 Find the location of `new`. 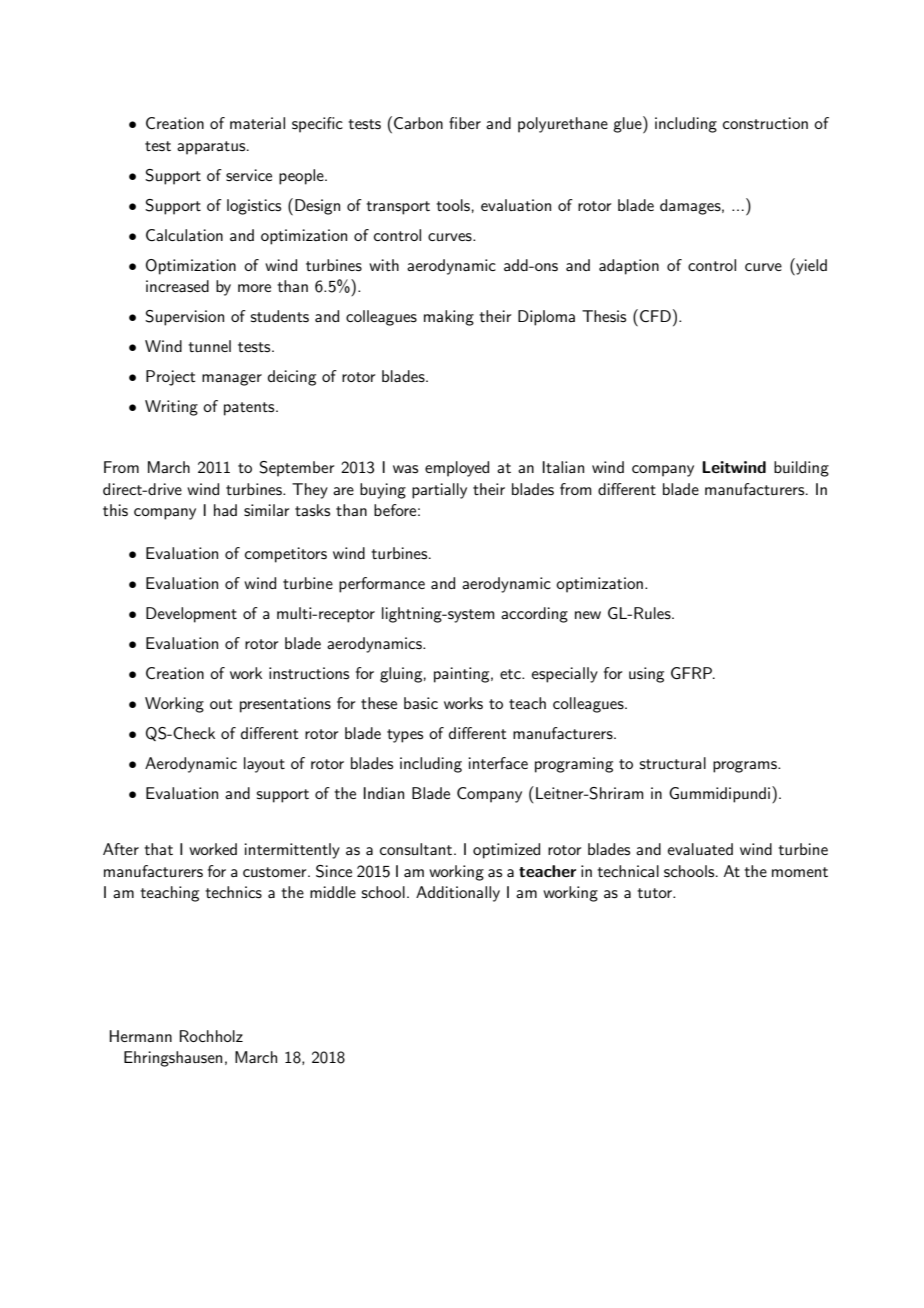

new is located at coordinates (588, 615).
